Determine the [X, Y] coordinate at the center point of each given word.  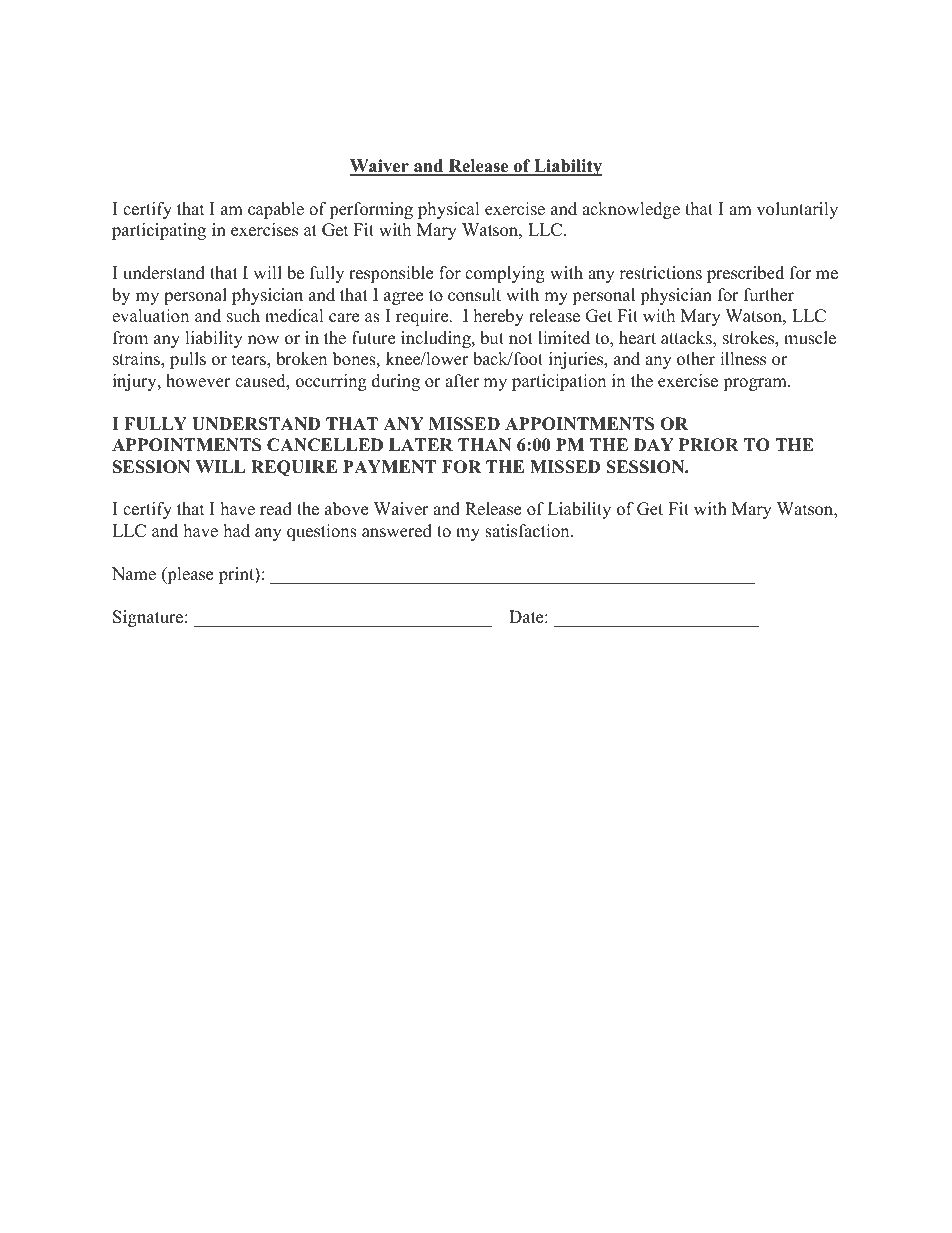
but [492, 338]
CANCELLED [325, 445]
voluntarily [797, 210]
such [243, 316]
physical [449, 210]
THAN [484, 444]
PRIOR [709, 445]
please [189, 575]
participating [159, 231]
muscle [810, 338]
